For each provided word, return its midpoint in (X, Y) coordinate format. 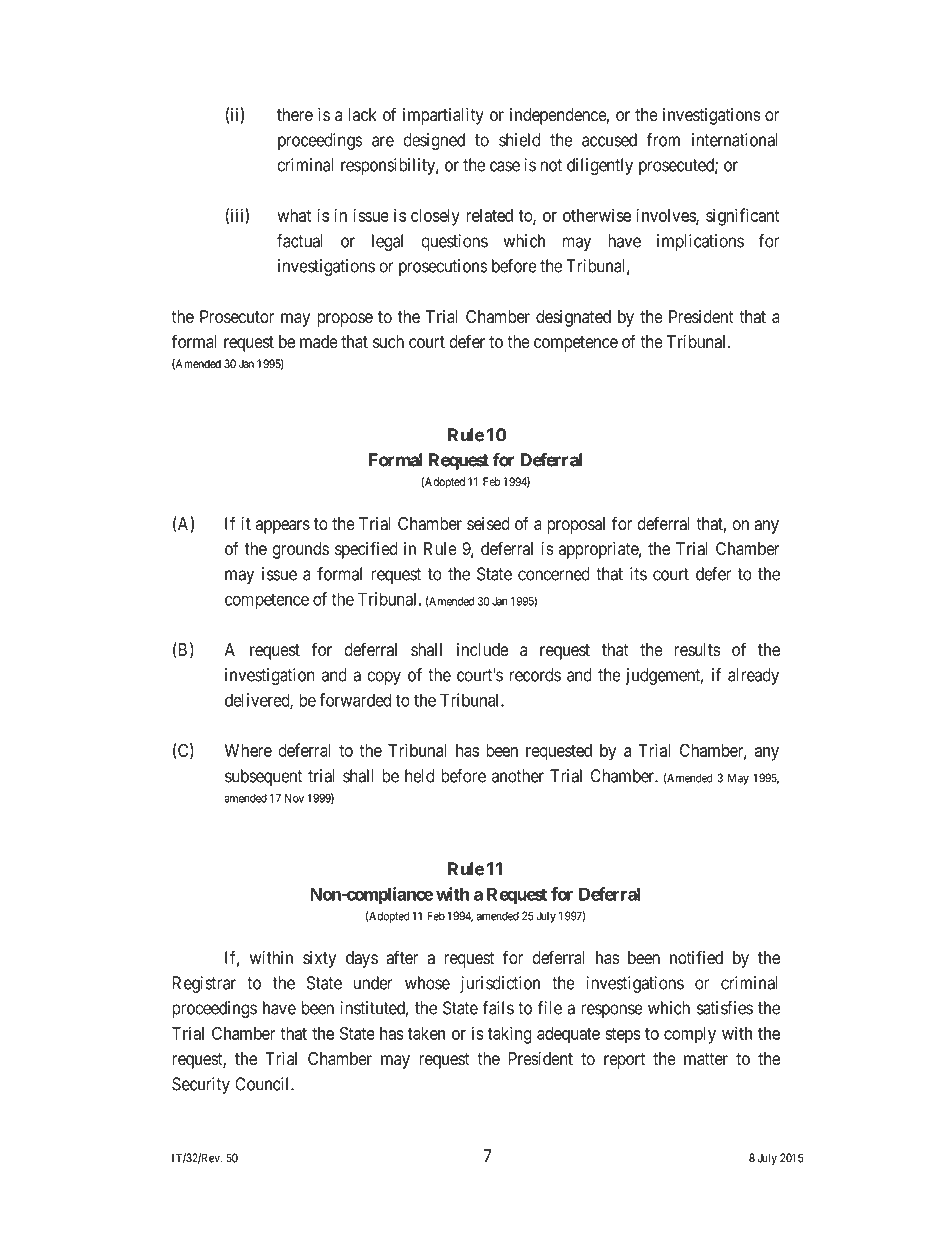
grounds (300, 550)
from (663, 140)
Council (263, 1084)
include (482, 650)
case (505, 166)
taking (510, 1035)
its (638, 574)
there (295, 115)
